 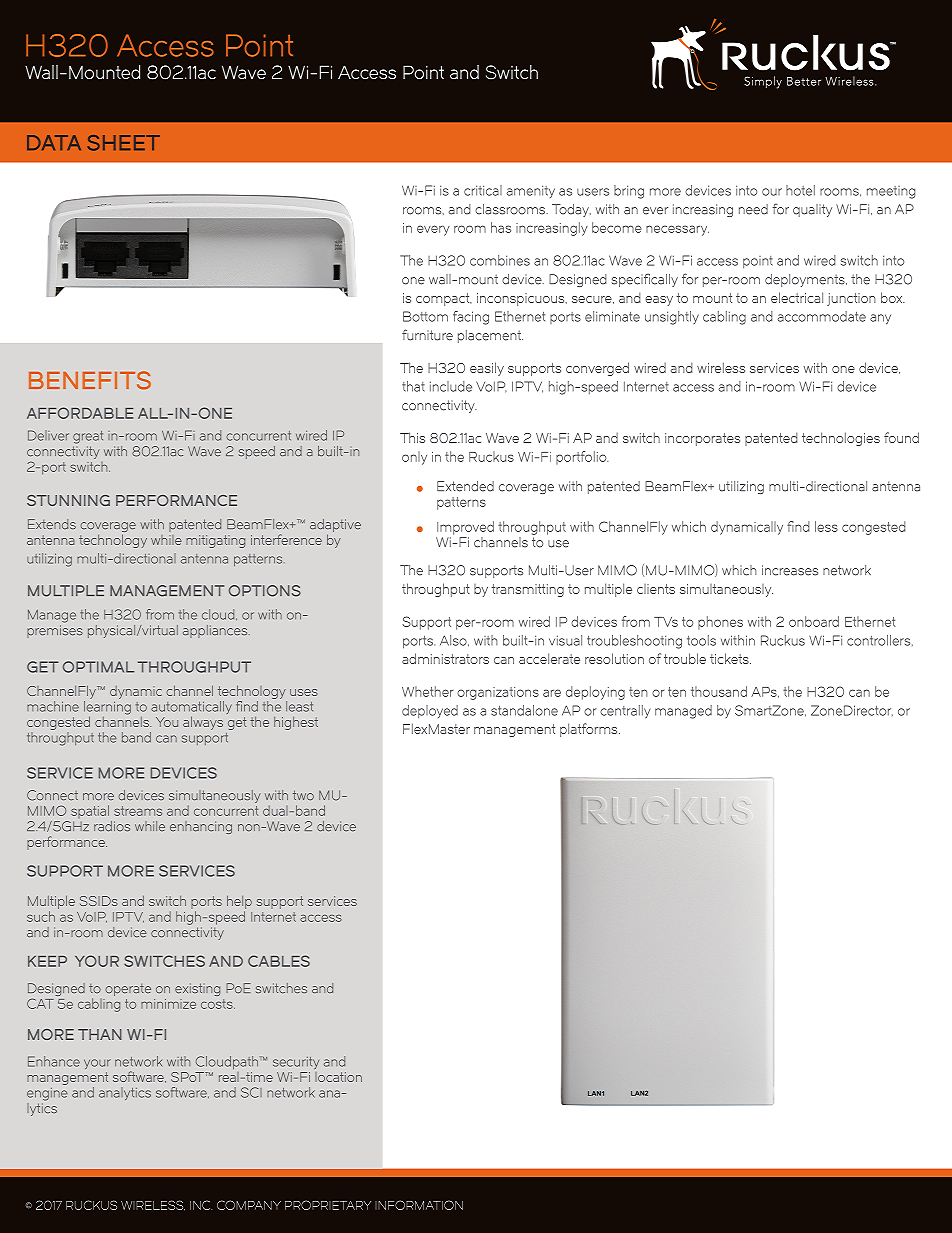 I want to click on increases, so click(x=790, y=570).
